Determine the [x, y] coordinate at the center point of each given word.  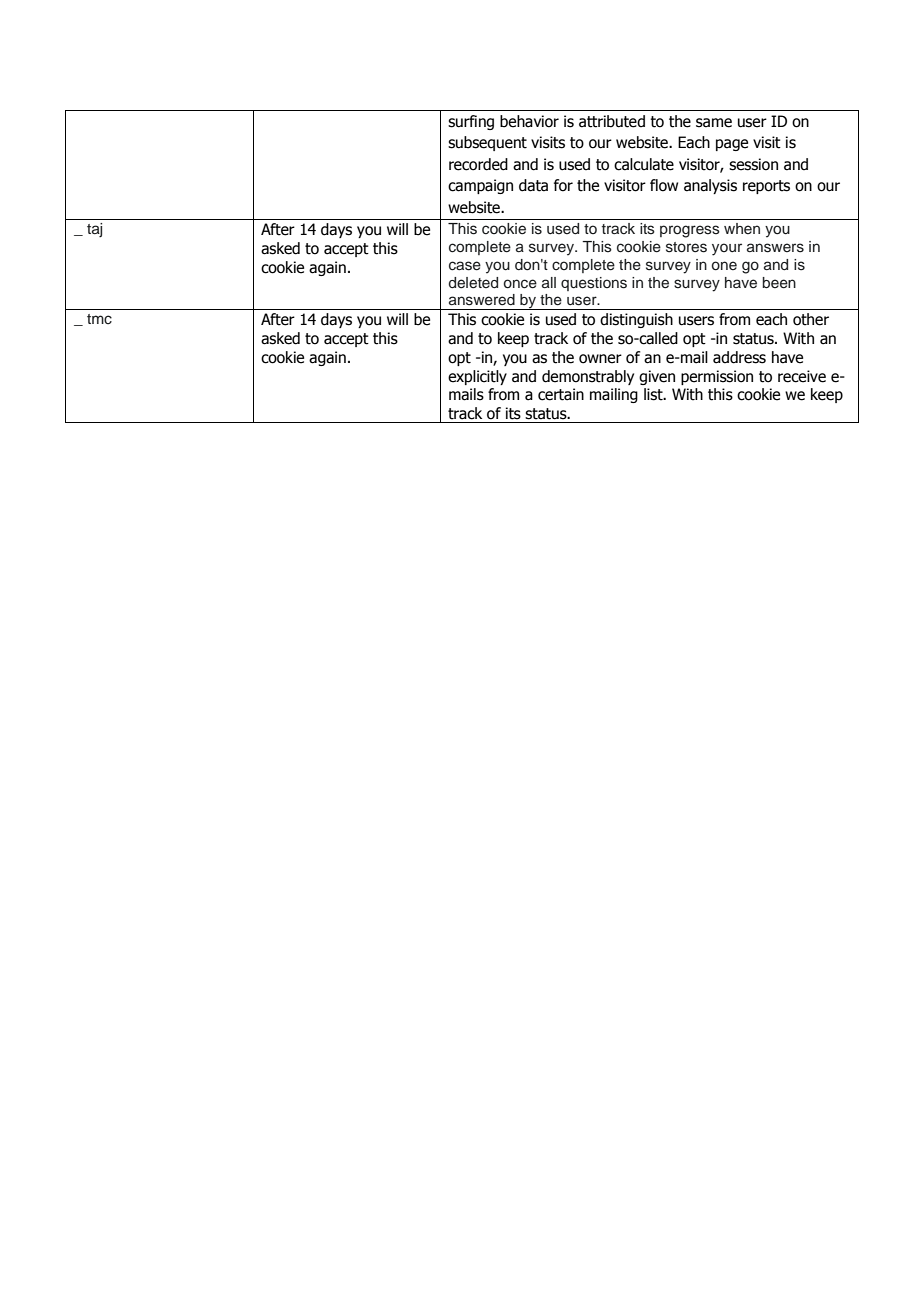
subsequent [487, 143]
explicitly [477, 377]
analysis [710, 186]
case [465, 266]
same [714, 123]
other [811, 319]
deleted [473, 283]
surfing [471, 122]
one [724, 266]
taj [94, 230]
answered [482, 300]
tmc [99, 319]
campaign [480, 186]
